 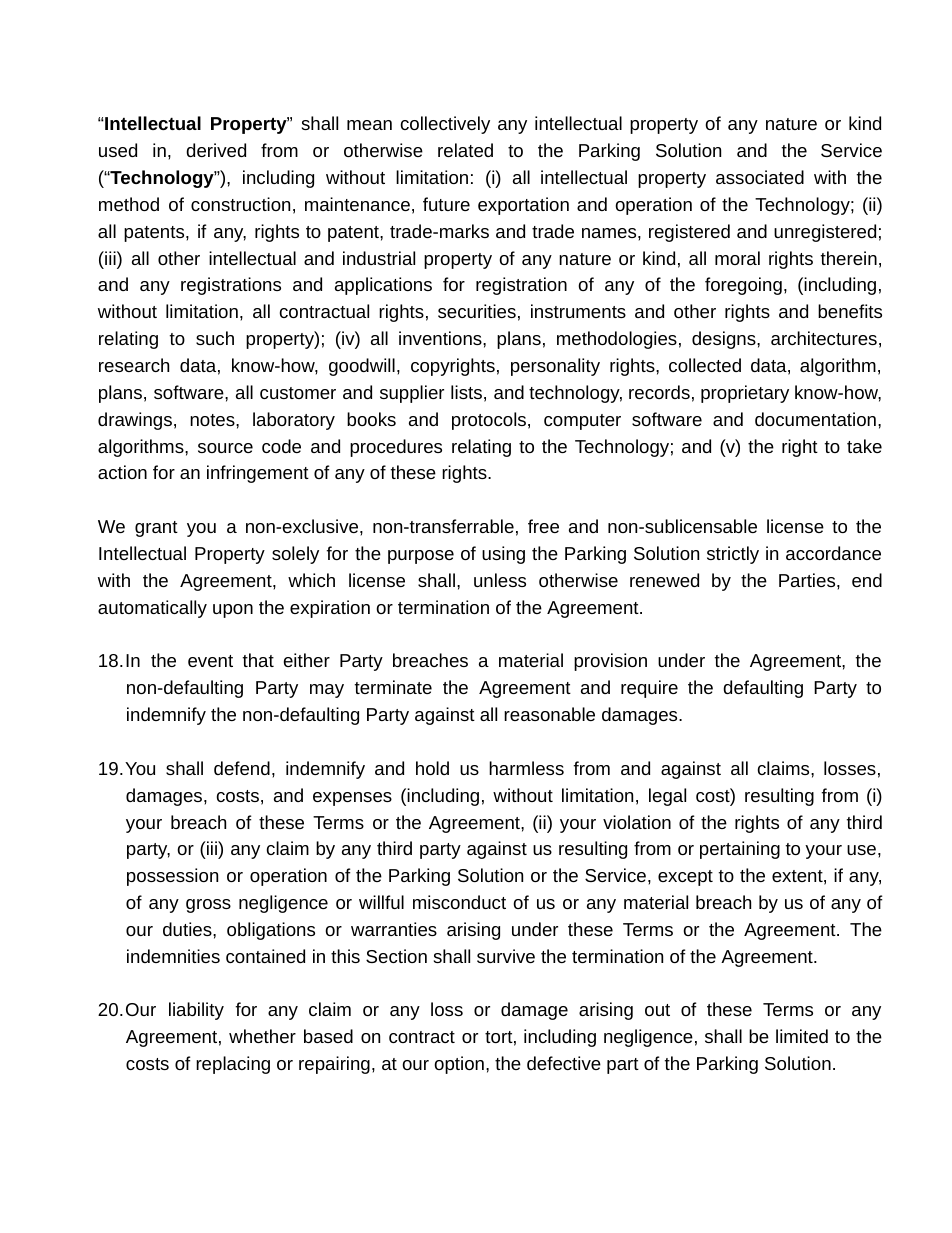 I want to click on associated, so click(x=760, y=177).
